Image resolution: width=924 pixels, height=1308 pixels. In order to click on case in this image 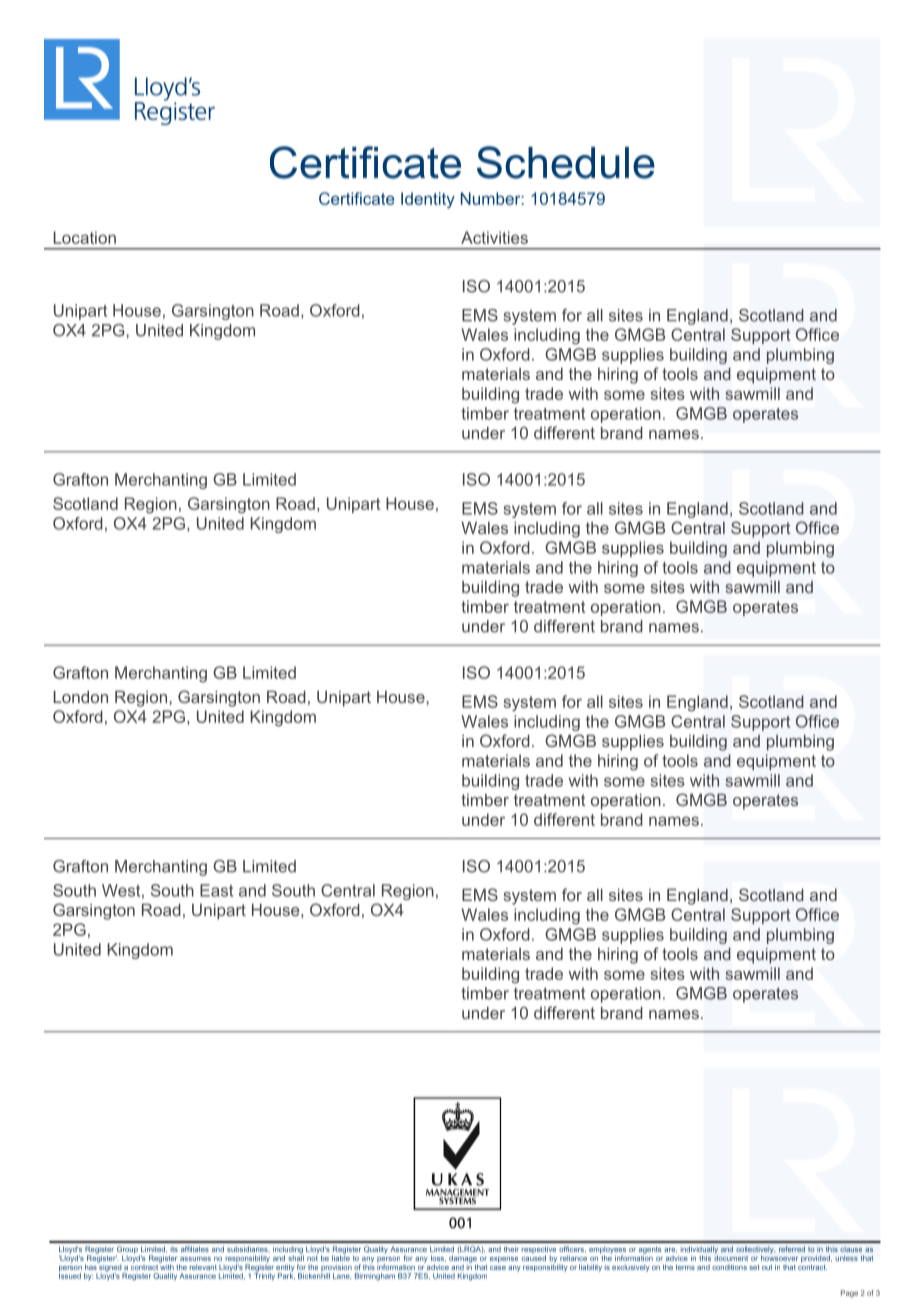, I will do `click(498, 1268)`.
